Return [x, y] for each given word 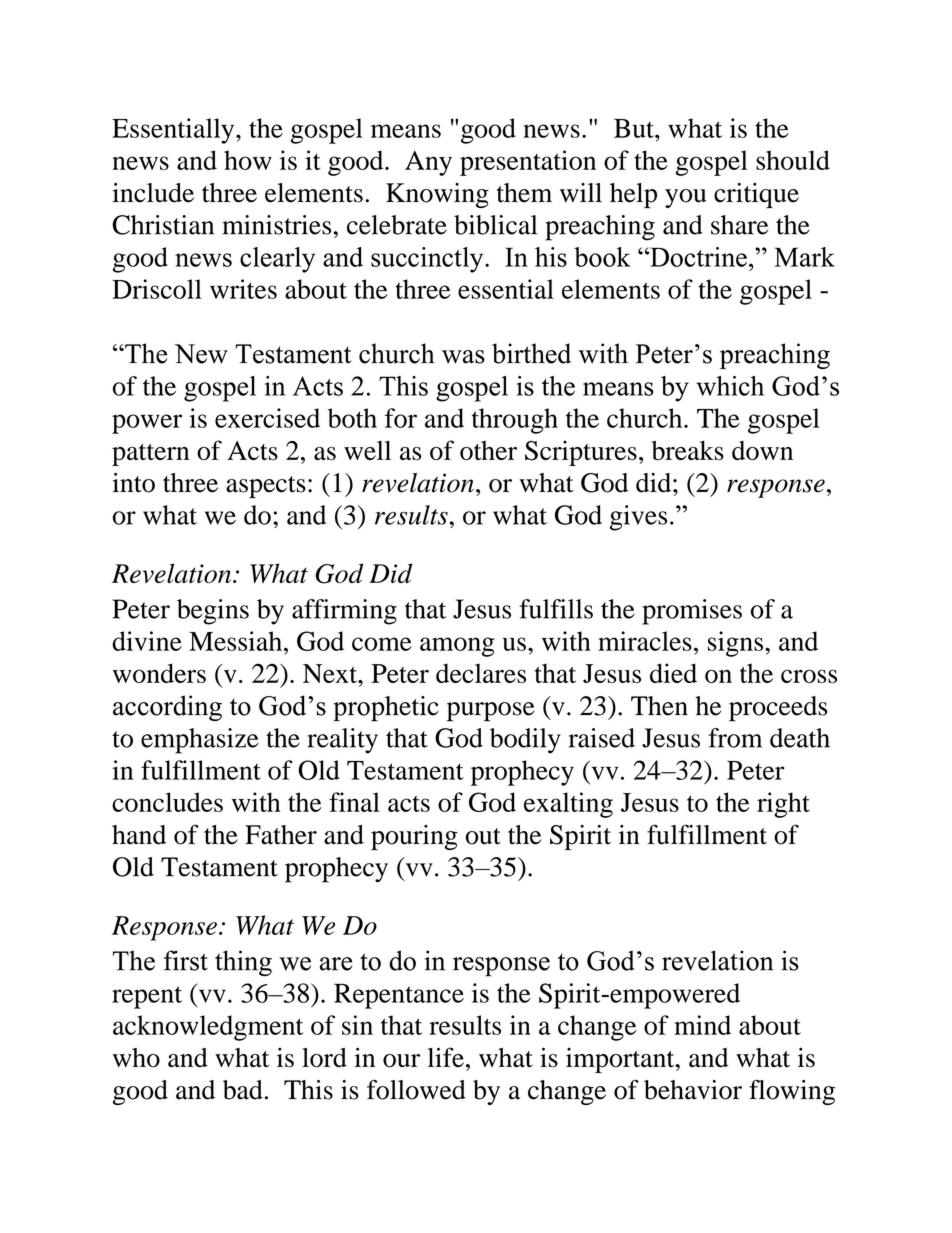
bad [243, 1090]
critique [756, 195]
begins [213, 612]
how [248, 160]
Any [428, 163]
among [457, 647]
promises [692, 612]
